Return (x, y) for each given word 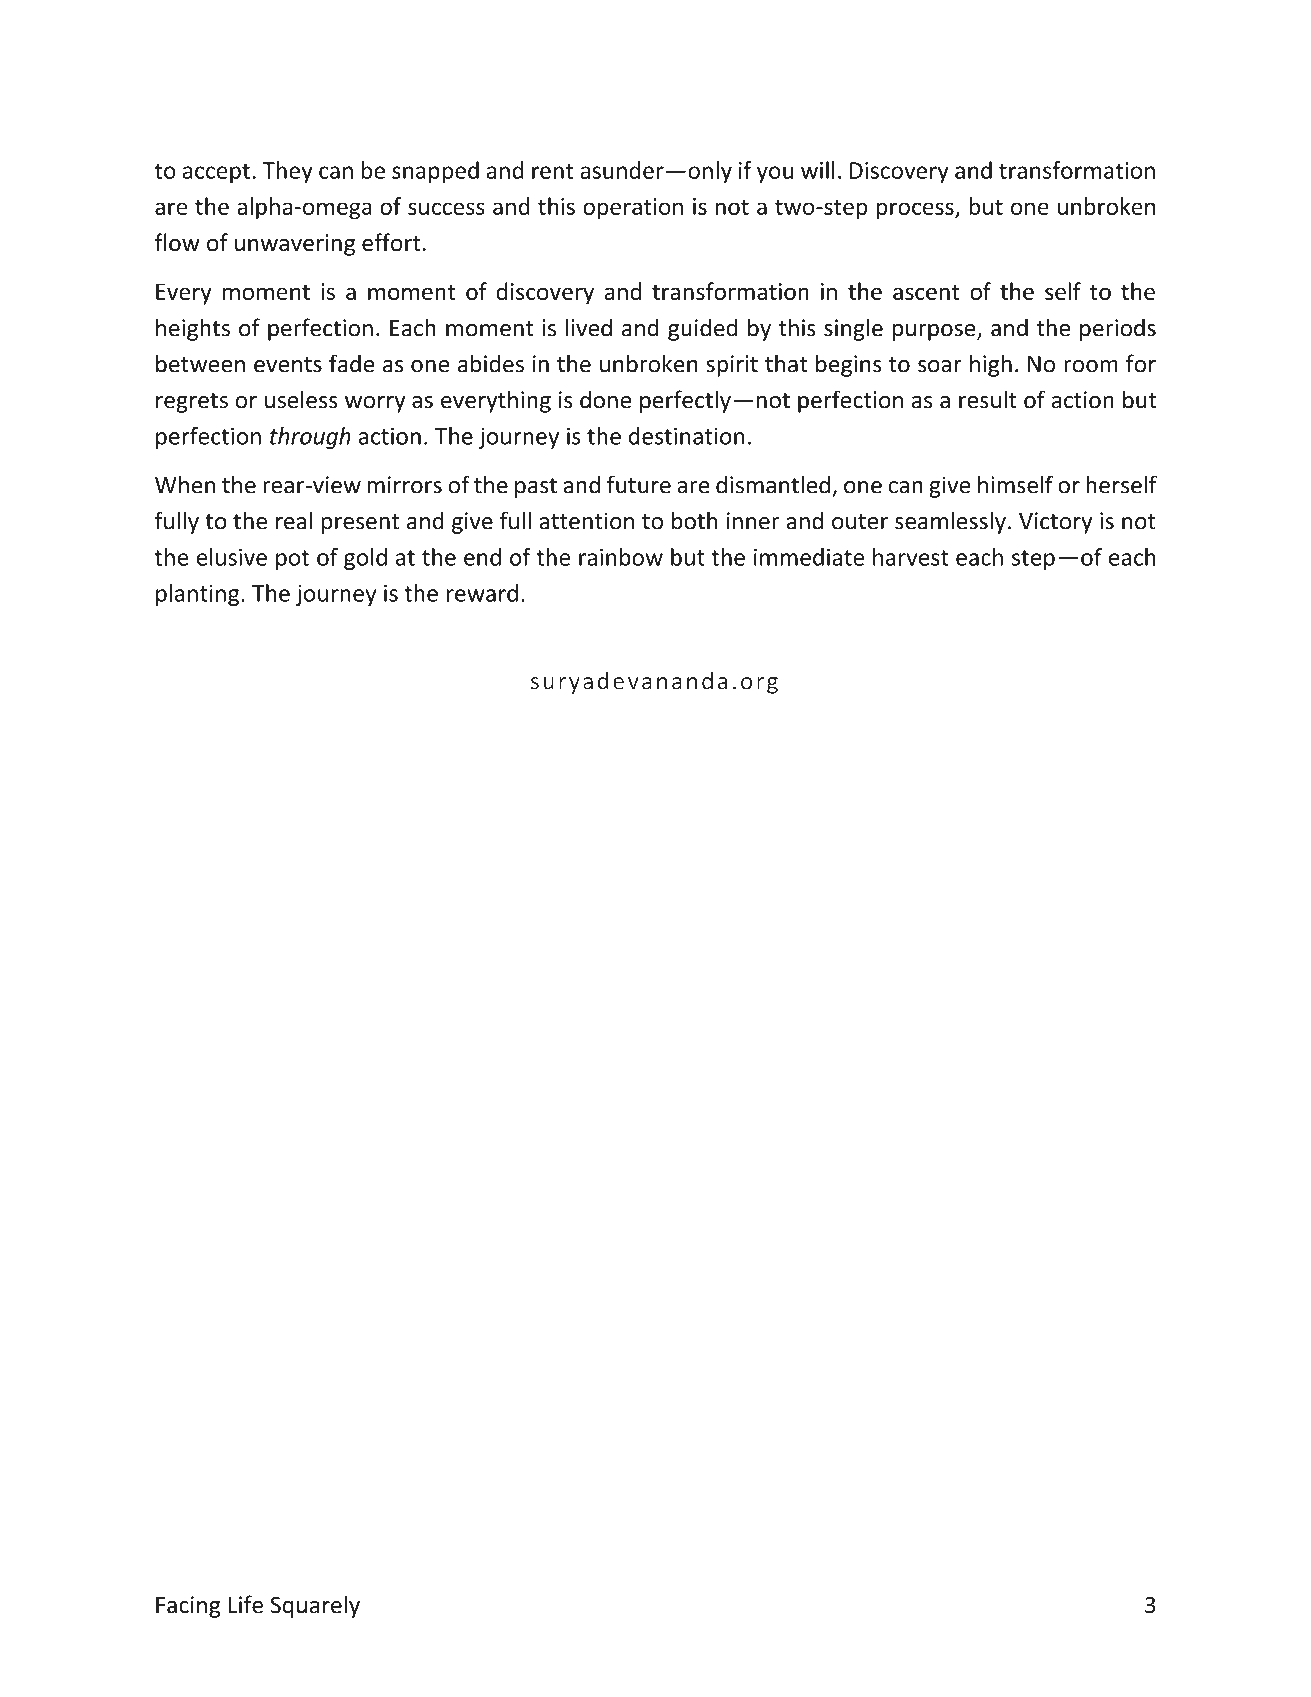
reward (482, 593)
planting (199, 595)
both (695, 520)
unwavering (295, 245)
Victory (1055, 523)
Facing (188, 1607)
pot (292, 560)
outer (860, 522)
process (916, 211)
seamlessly (950, 522)
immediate (809, 557)
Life (246, 1604)
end (482, 557)
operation (633, 209)
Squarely (315, 1606)
